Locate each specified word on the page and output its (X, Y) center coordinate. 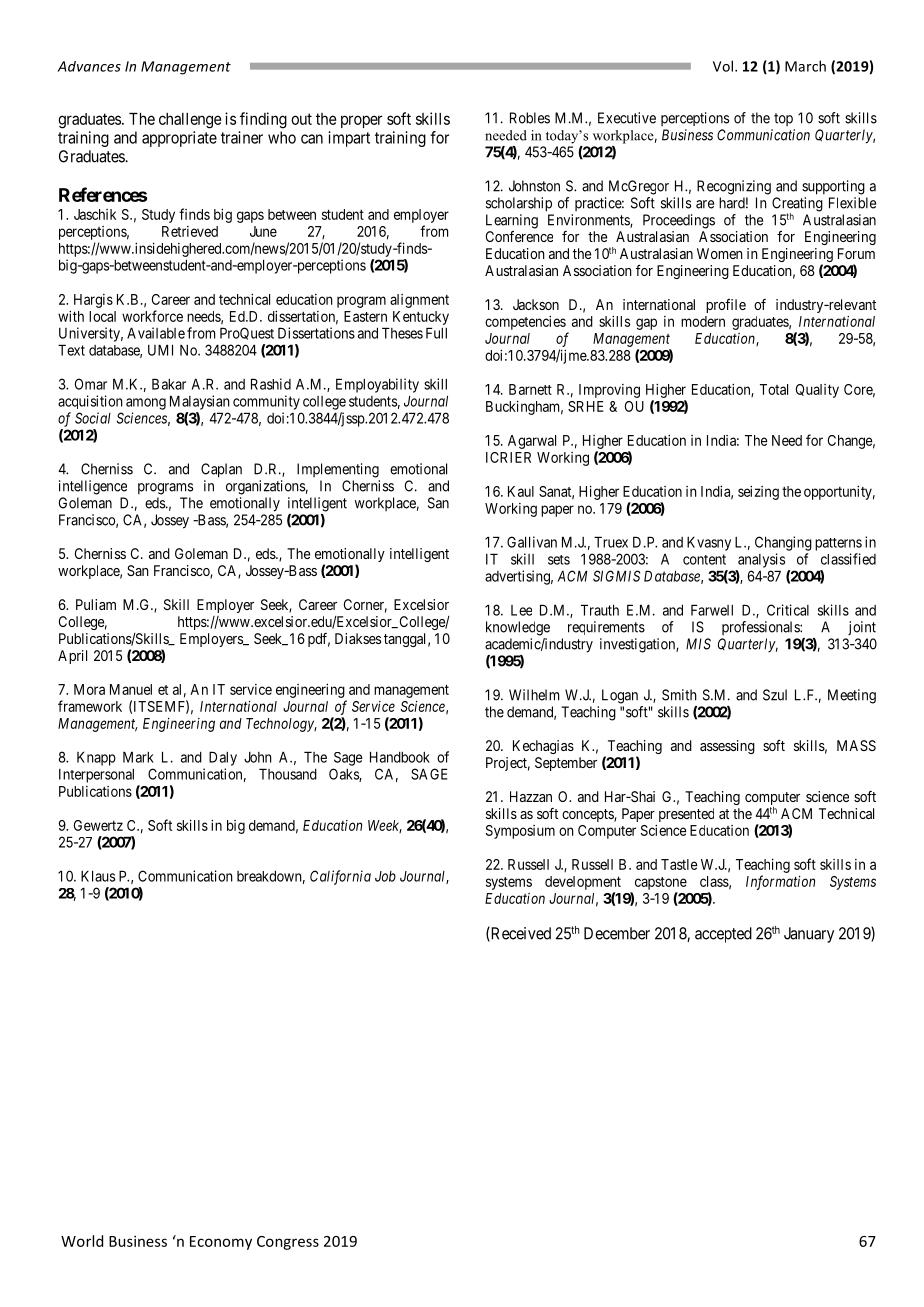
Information (780, 882)
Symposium (520, 832)
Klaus (98, 876)
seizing (758, 493)
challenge (190, 121)
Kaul (521, 491)
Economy (221, 1243)
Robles (530, 118)
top (783, 119)
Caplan (221, 470)
